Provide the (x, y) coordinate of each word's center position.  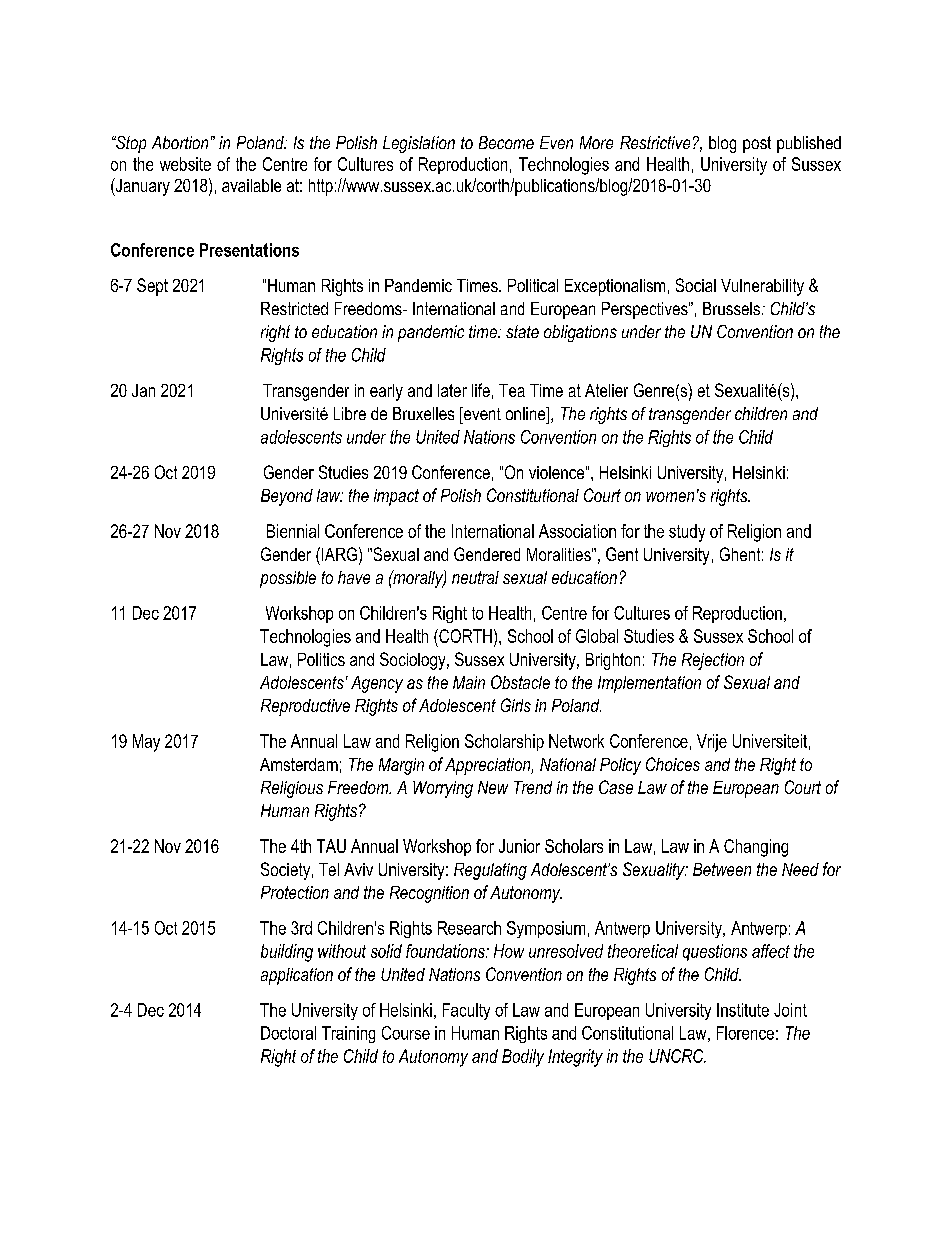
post (757, 144)
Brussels (731, 308)
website (185, 164)
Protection (295, 892)
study (687, 533)
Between (722, 869)
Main (469, 682)
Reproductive (305, 707)
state (522, 331)
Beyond (287, 497)
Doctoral (288, 1033)
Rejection (713, 661)
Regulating (490, 871)
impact (396, 497)
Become (506, 142)
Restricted (294, 308)
